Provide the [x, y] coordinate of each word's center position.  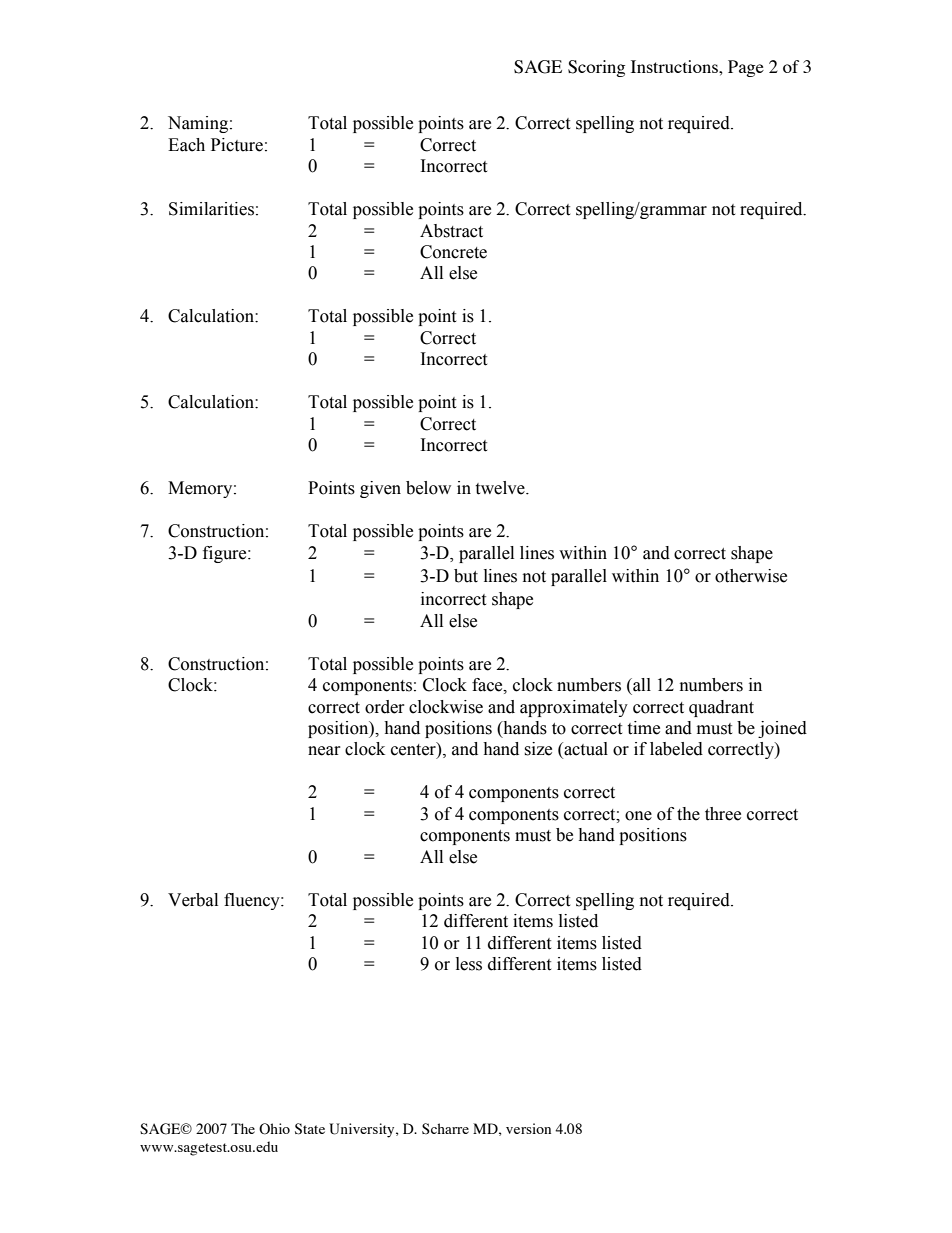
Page [746, 68]
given [380, 489]
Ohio [274, 1129]
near [324, 751]
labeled [676, 749]
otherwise [751, 576]
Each [186, 145]
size [538, 749]
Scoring [596, 68]
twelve [501, 488]
